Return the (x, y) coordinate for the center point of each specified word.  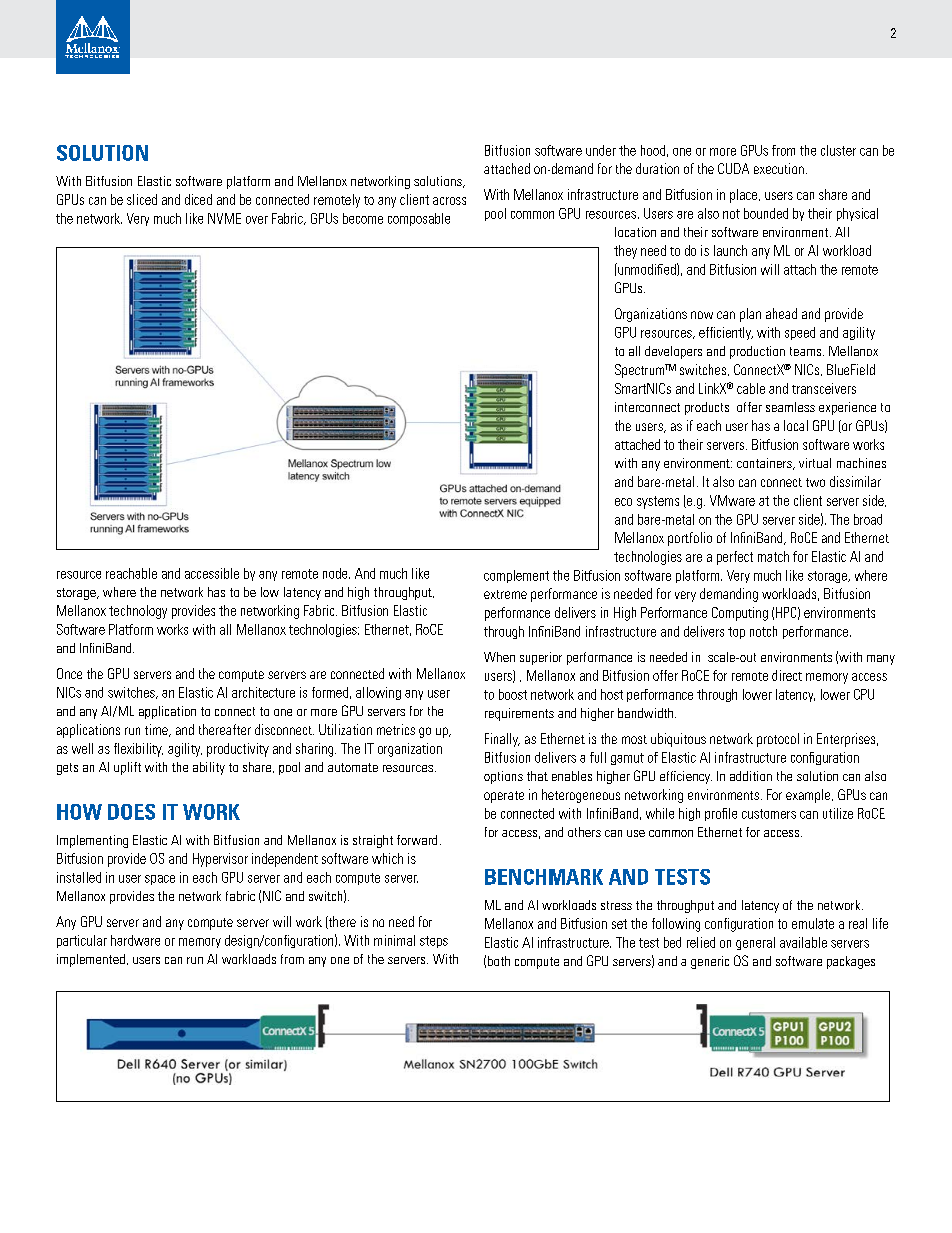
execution (779, 168)
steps (434, 942)
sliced (142, 199)
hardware (135, 940)
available (803, 942)
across (449, 201)
